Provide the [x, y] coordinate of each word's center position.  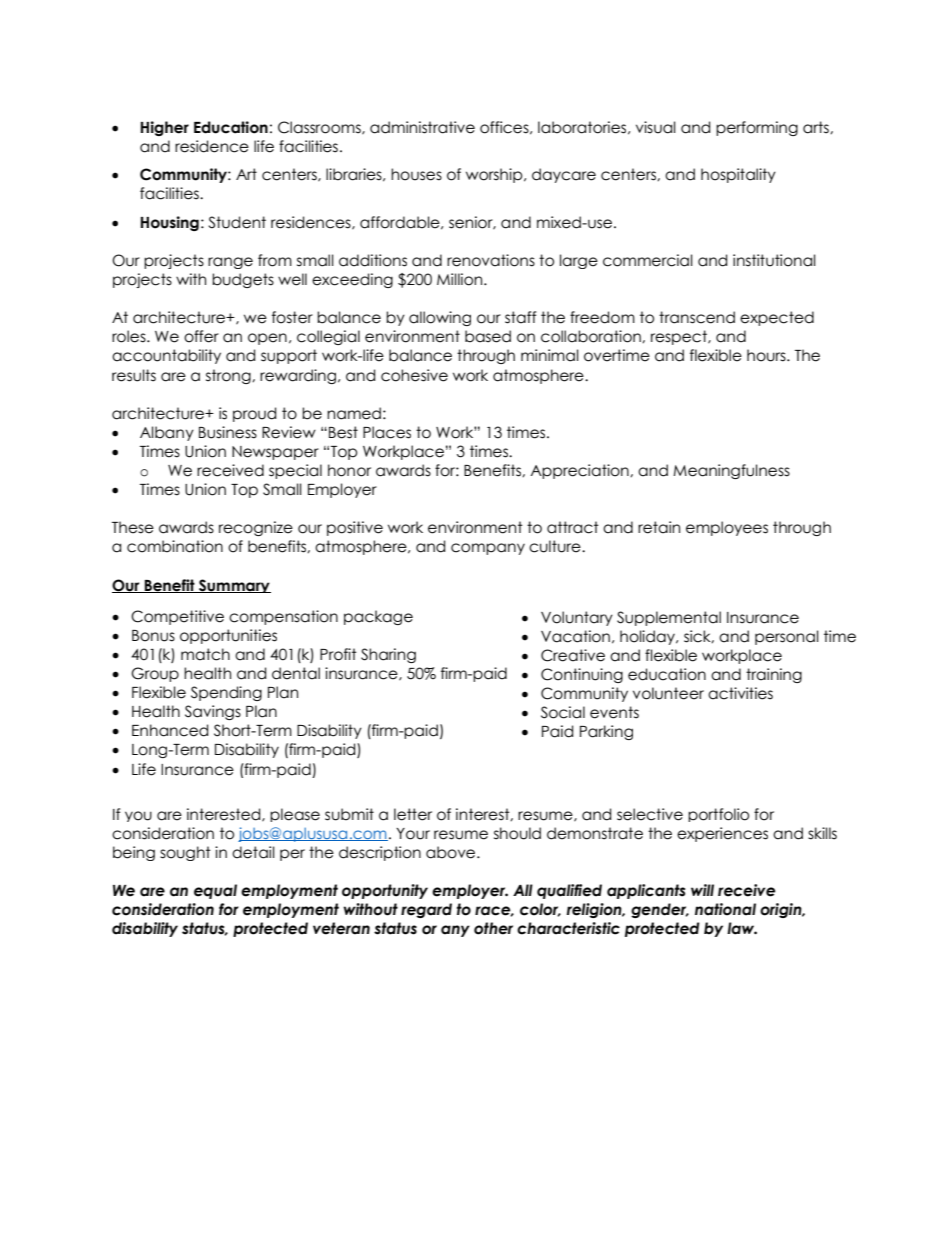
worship [495, 175]
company [488, 549]
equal [215, 891]
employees [727, 528]
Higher [164, 128]
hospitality [738, 175]
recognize [256, 528]
